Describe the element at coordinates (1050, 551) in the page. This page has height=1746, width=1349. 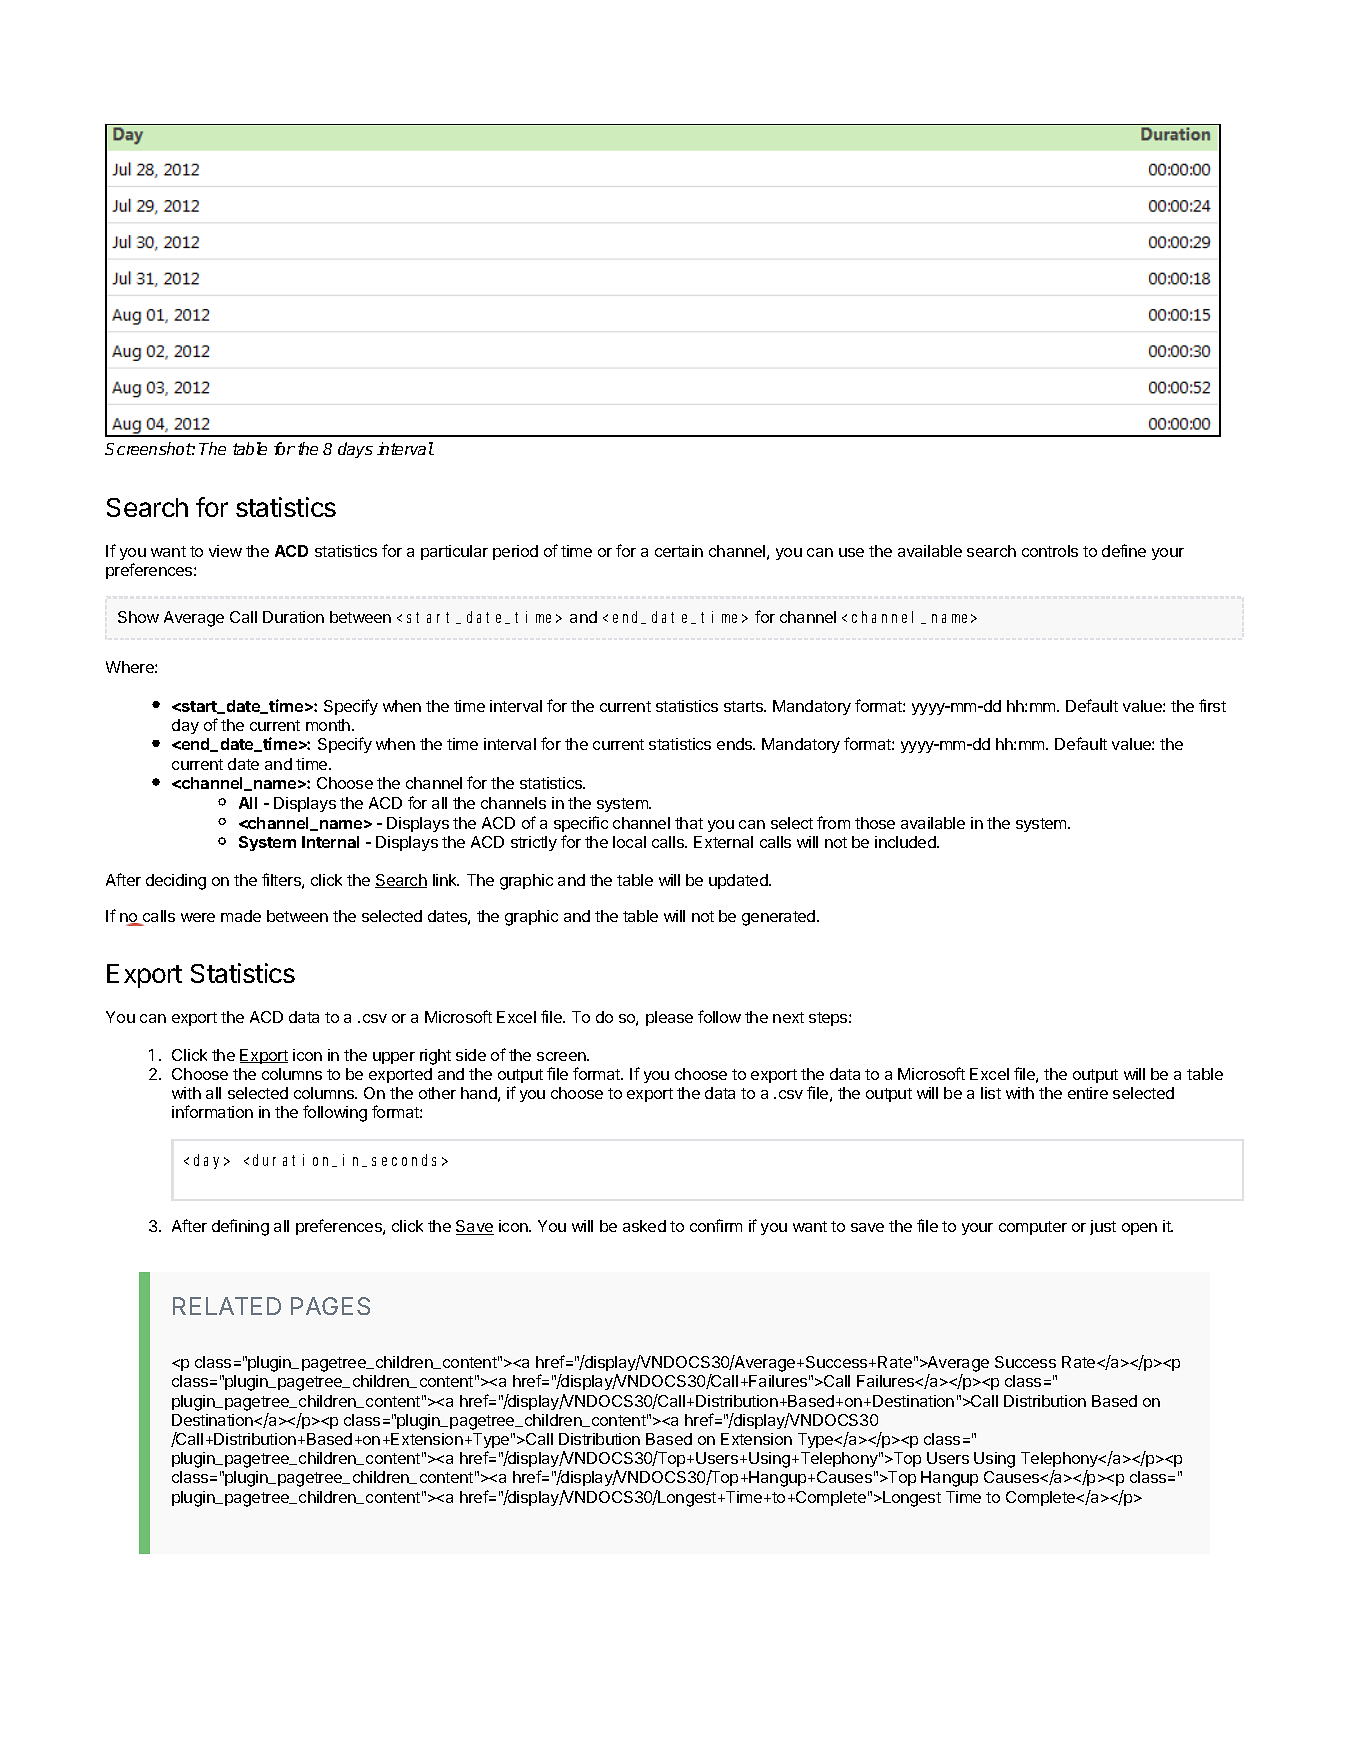
I see `controls` at that location.
